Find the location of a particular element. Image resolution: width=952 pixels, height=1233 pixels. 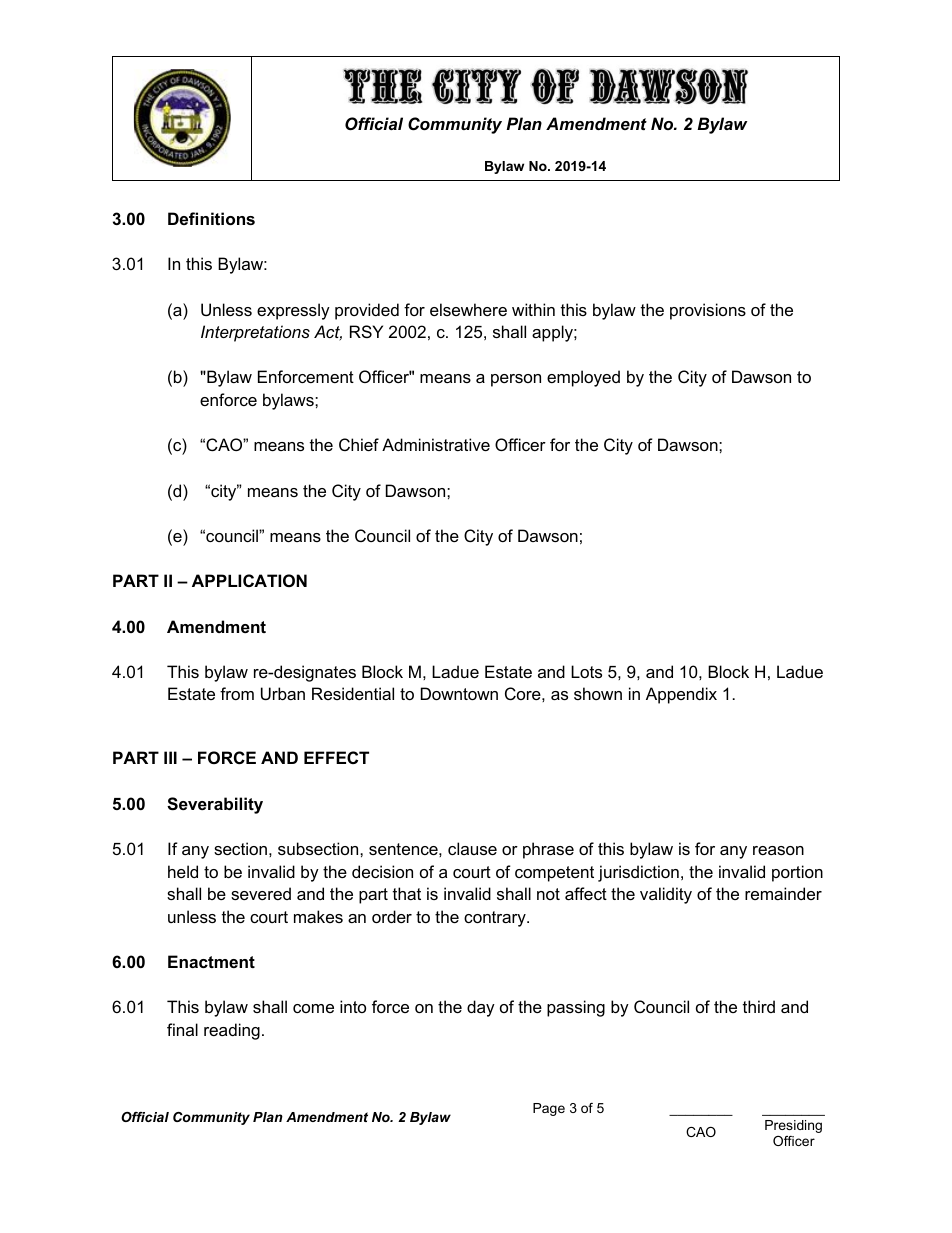

reason is located at coordinates (778, 850).
